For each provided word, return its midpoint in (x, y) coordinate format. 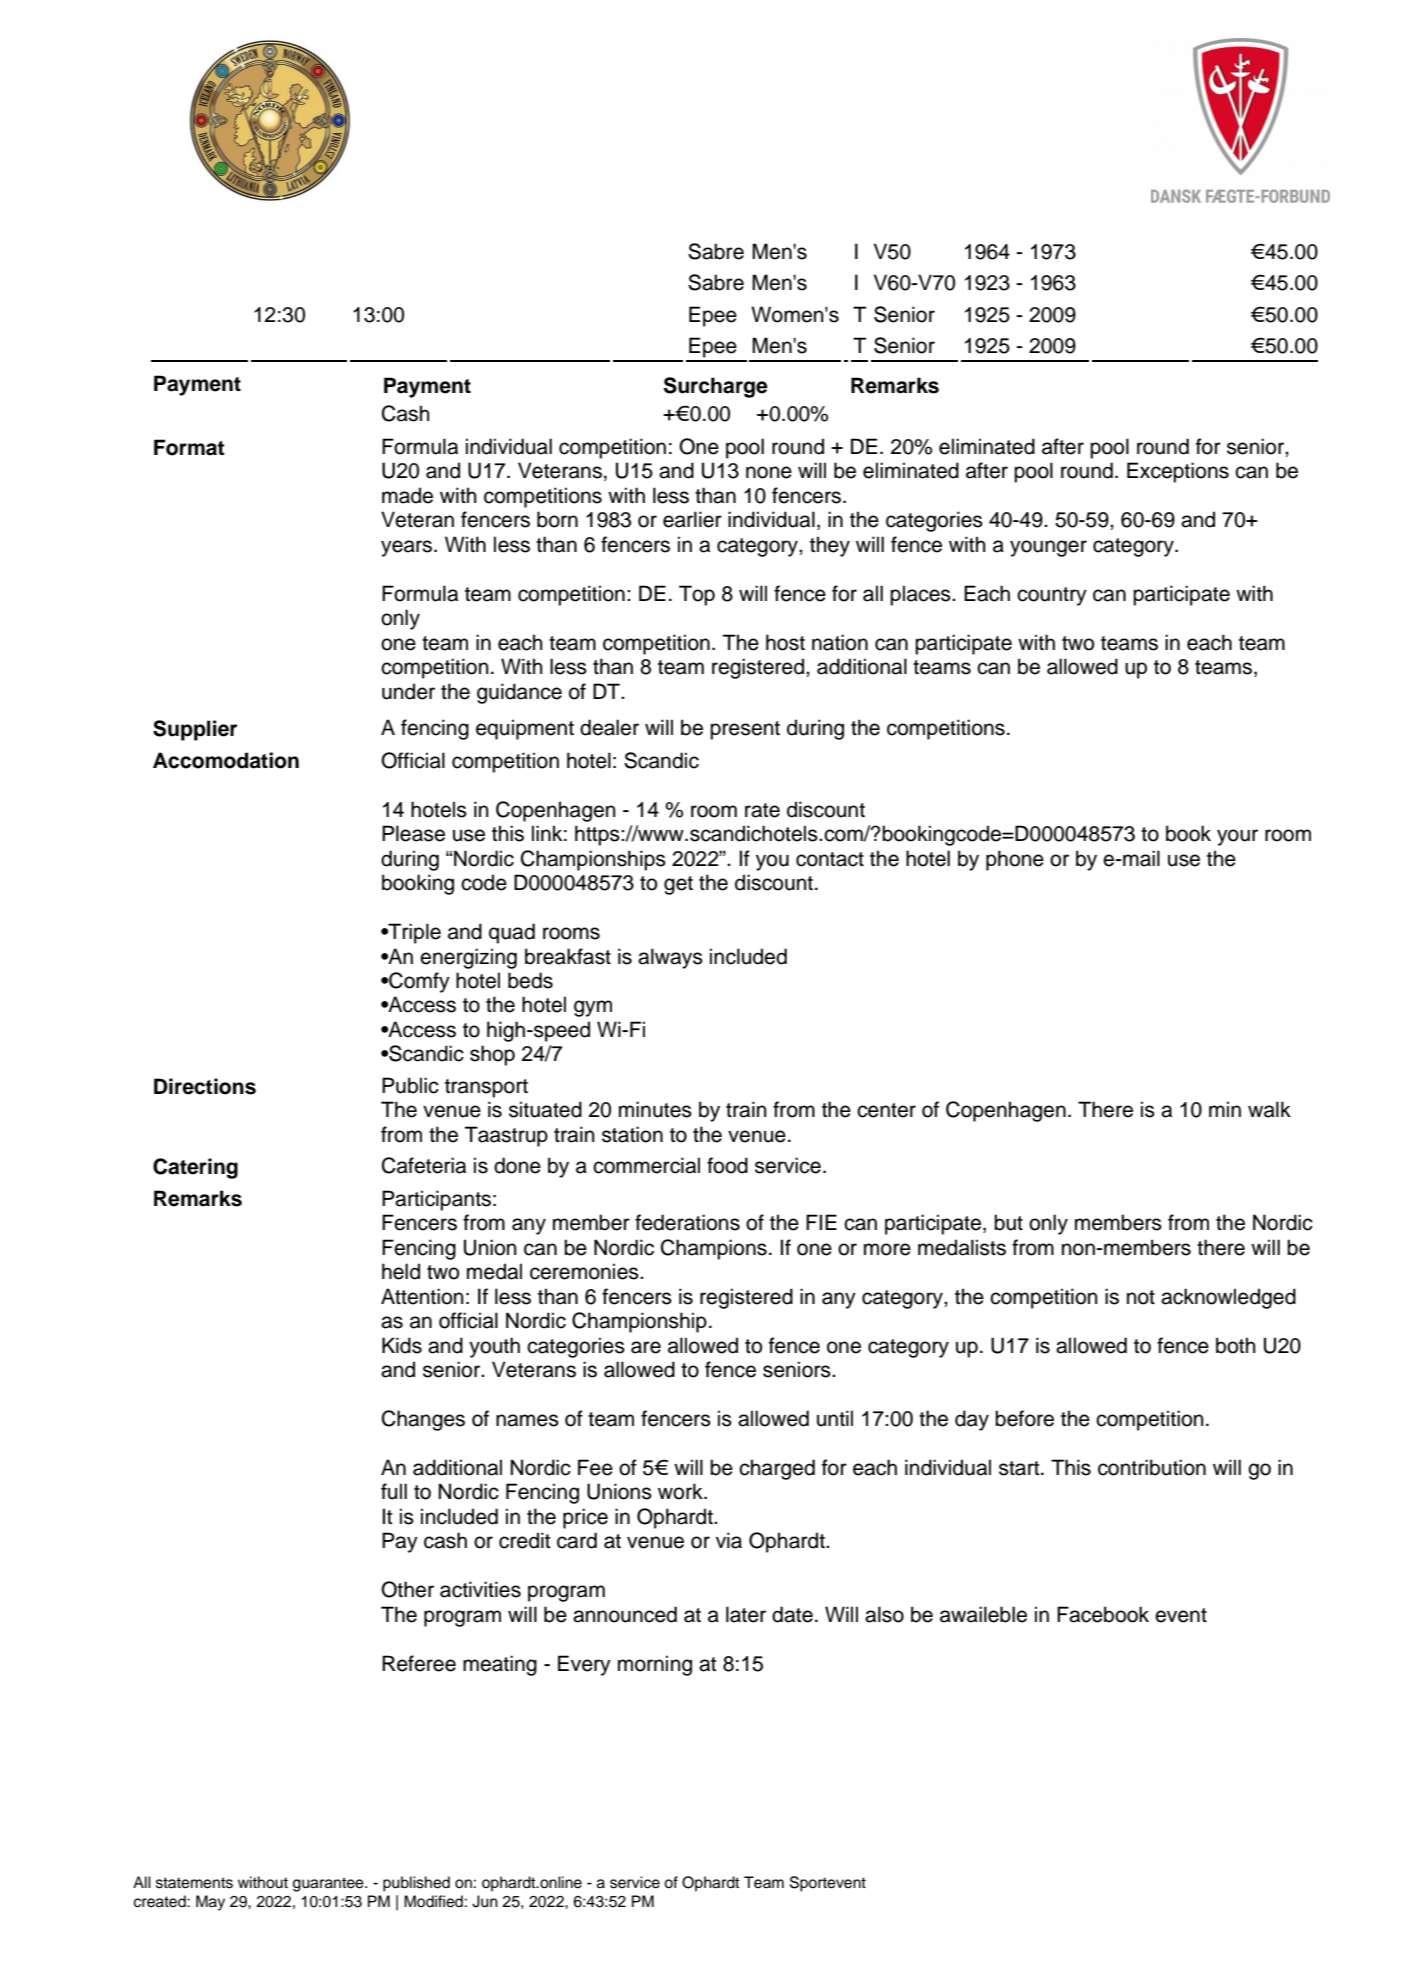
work (681, 1491)
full (394, 1491)
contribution (1152, 1467)
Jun (485, 1901)
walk (1269, 1109)
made (407, 495)
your (1237, 837)
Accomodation (226, 760)
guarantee (329, 1884)
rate (762, 810)
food (727, 1165)
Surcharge (716, 387)
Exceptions (1178, 472)
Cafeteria (424, 1165)
